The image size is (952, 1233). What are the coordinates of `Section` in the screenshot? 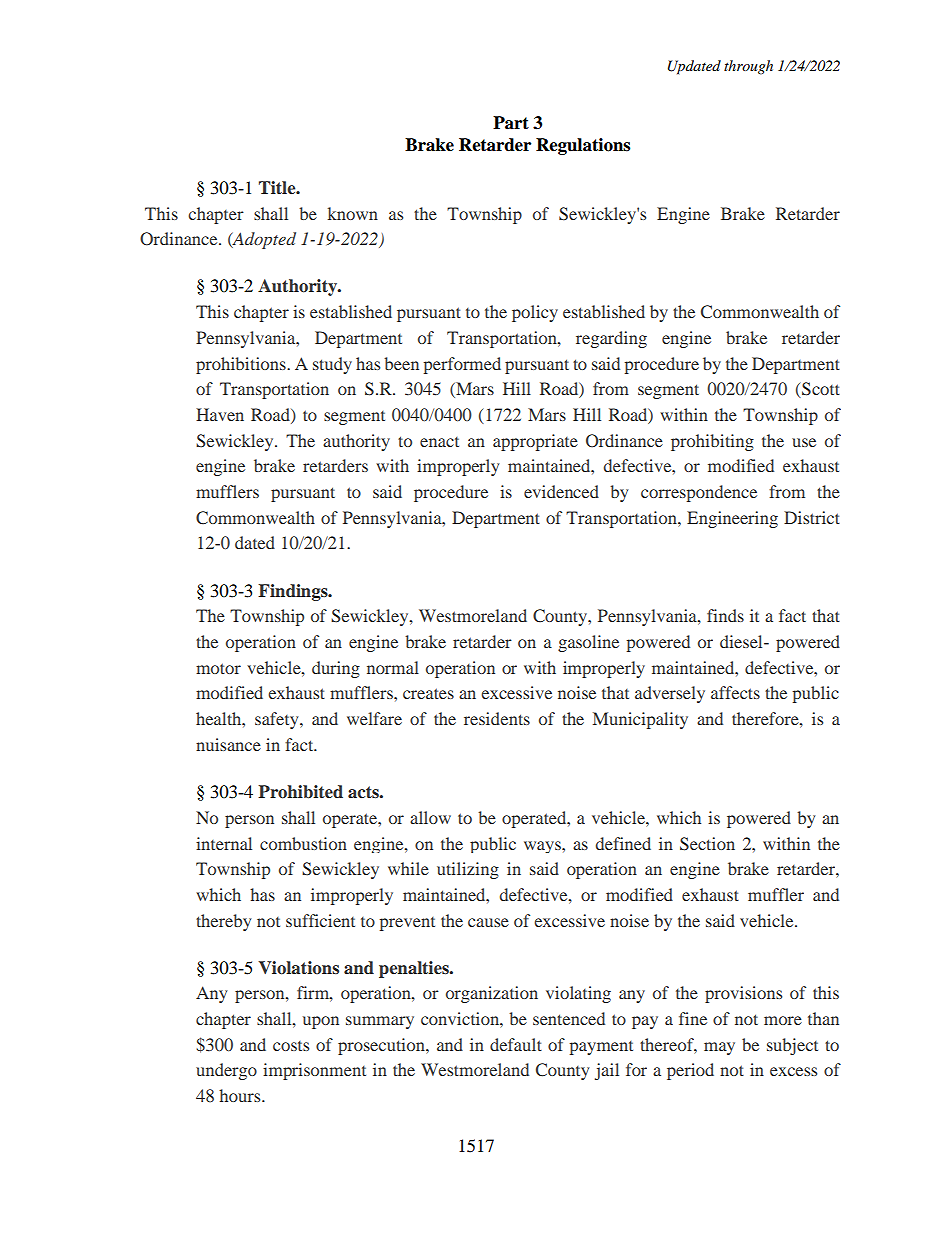 It's located at (707, 844).
